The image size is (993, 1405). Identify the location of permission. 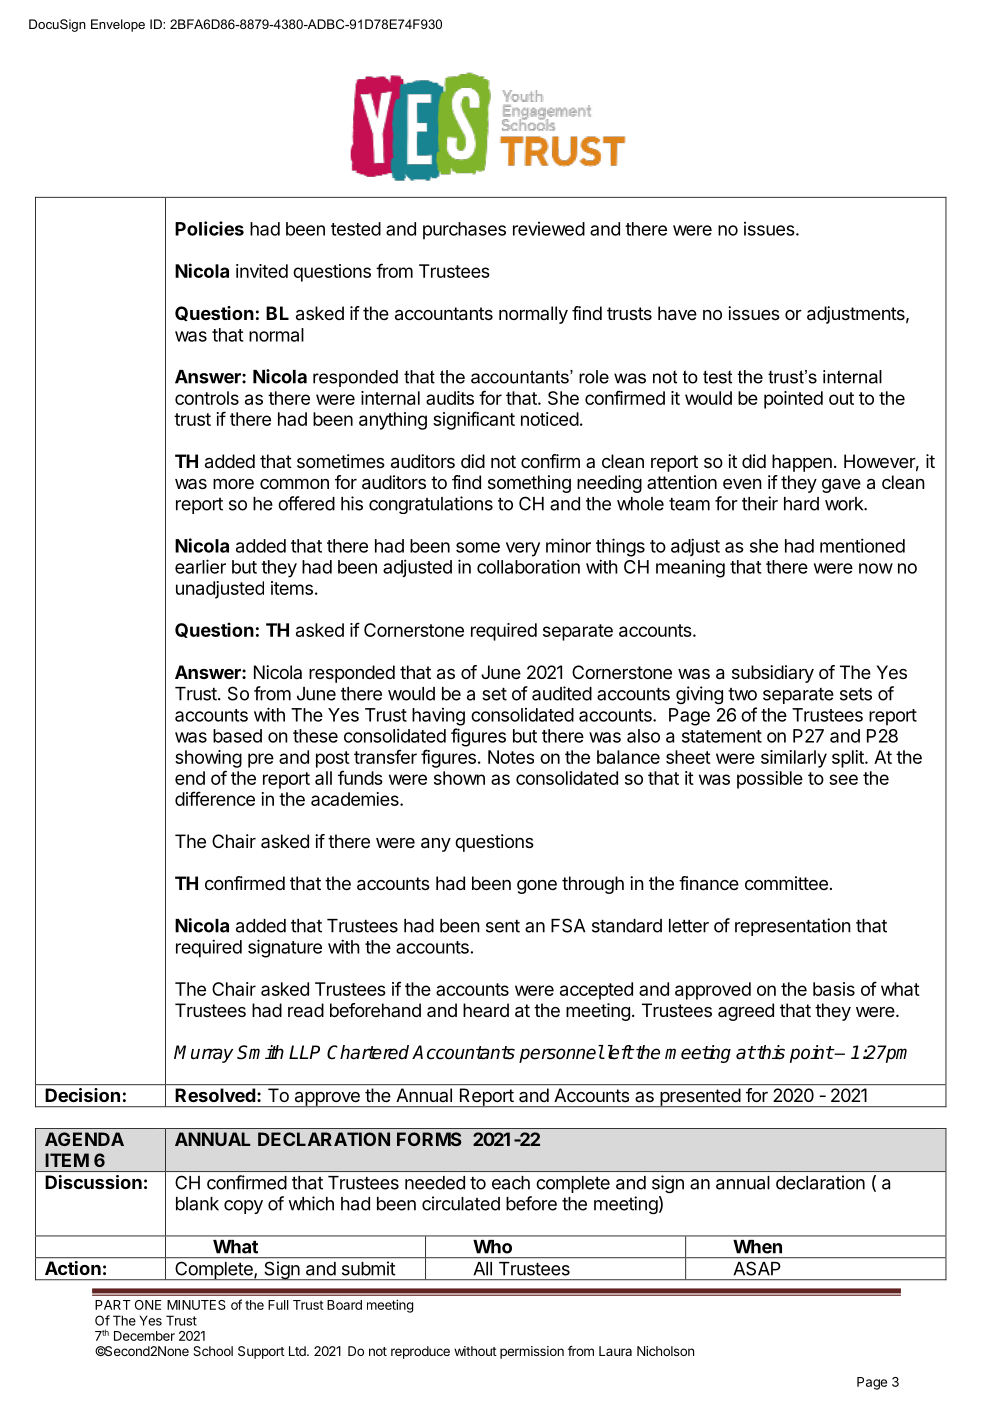
(532, 1352).
